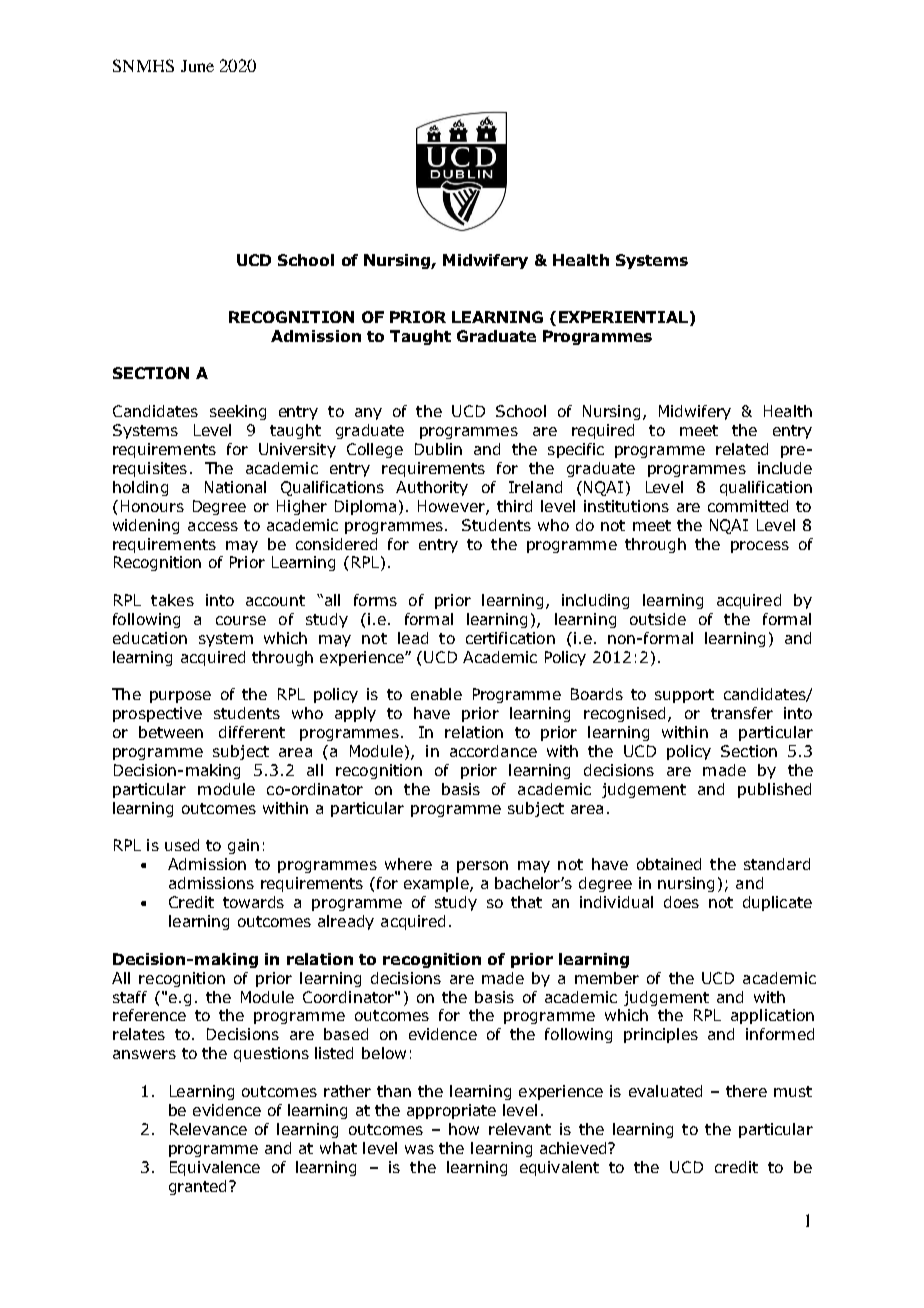 The height and width of the image is (1308, 924). Describe the element at coordinates (215, 1168) in the image. I see `Equivalence` at that location.
